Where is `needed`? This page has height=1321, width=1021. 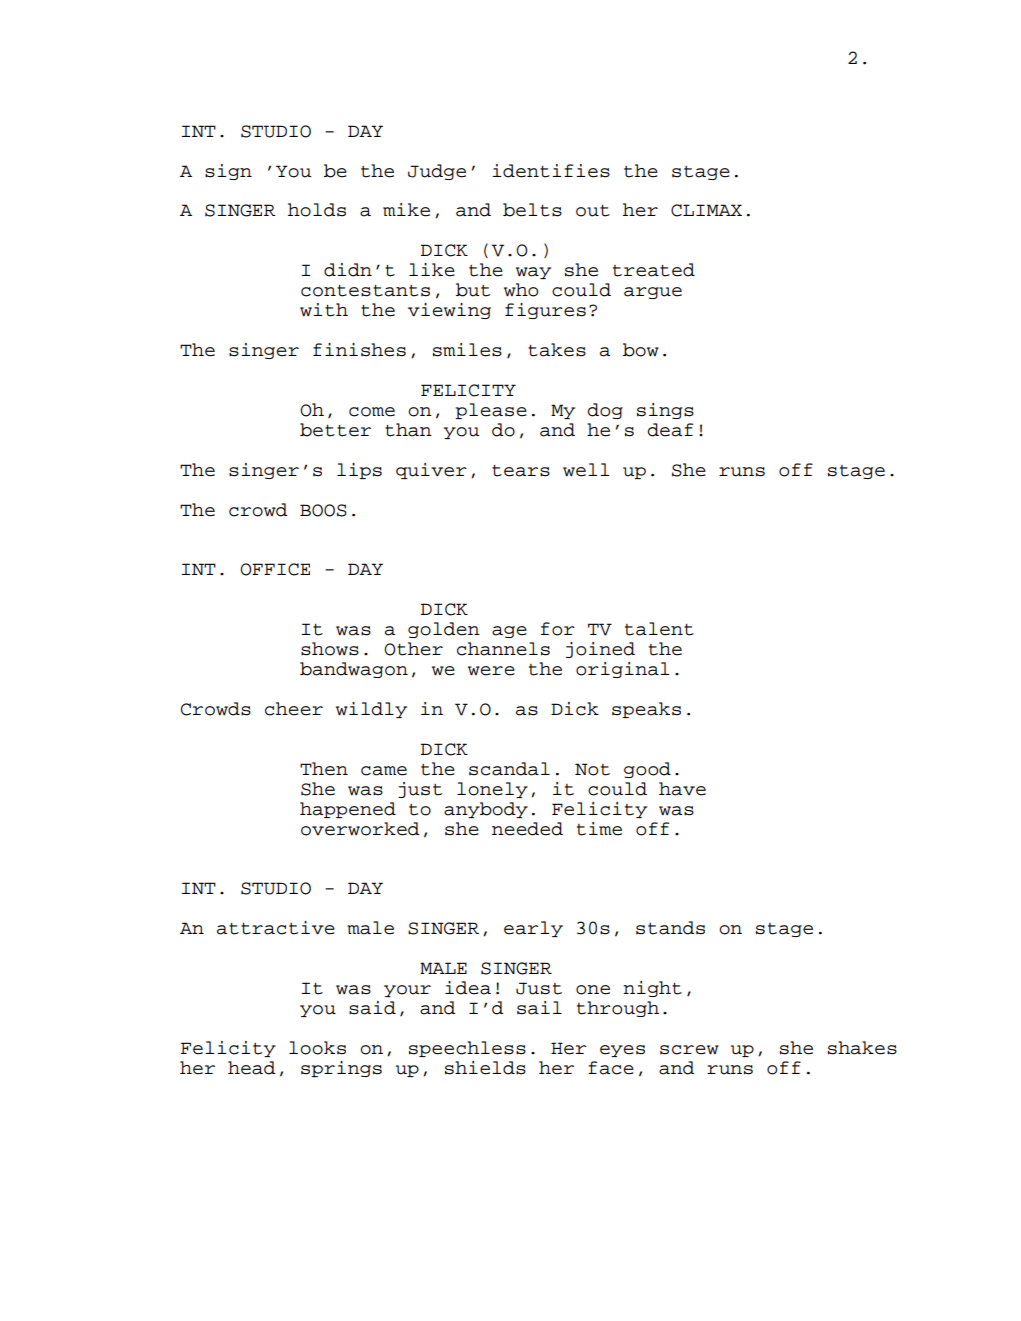
needed is located at coordinates (527, 829).
